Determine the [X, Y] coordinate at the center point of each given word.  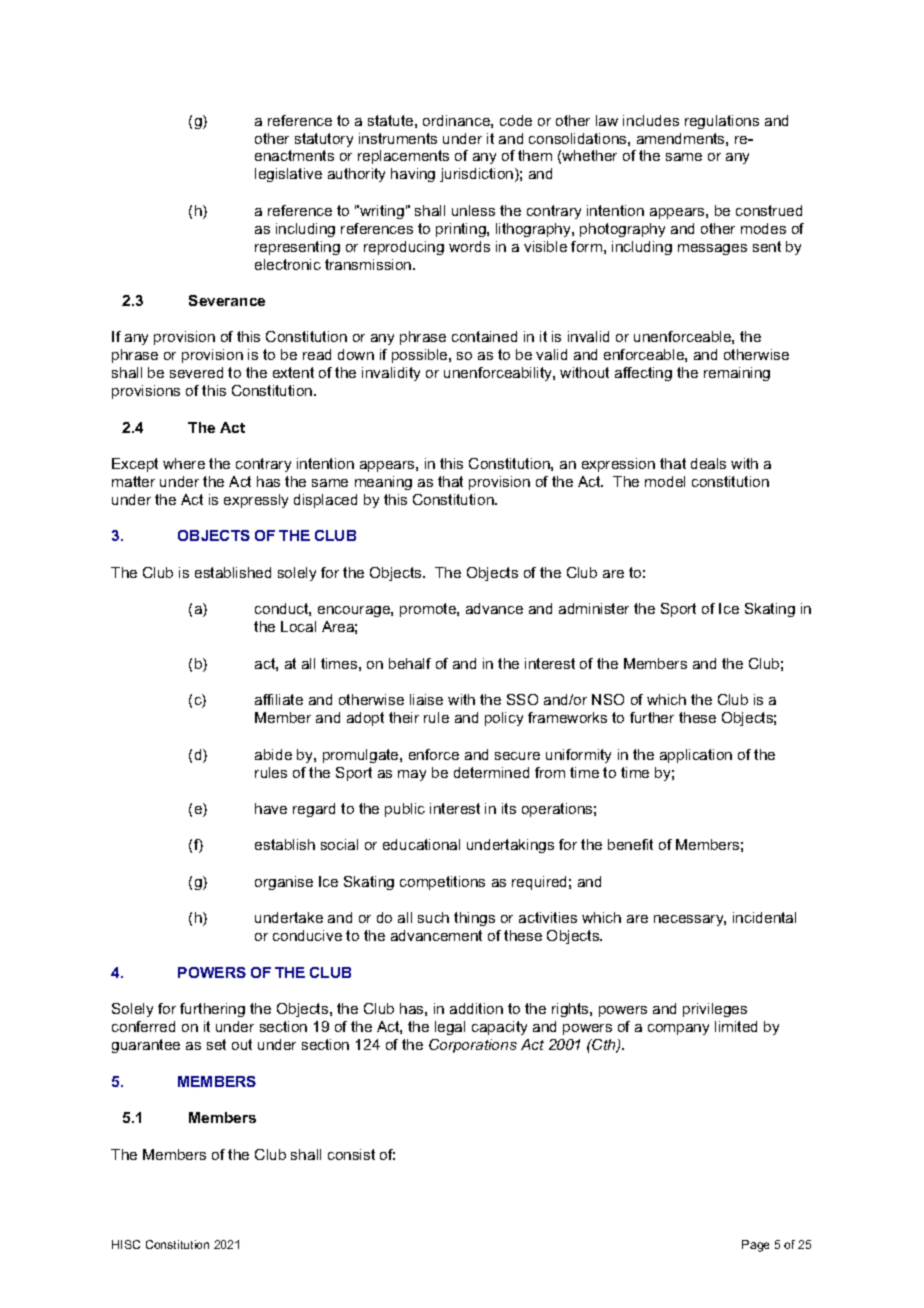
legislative [288, 175]
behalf [410, 663]
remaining [737, 374]
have [271, 808]
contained [484, 336]
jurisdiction [478, 175]
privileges [715, 1010]
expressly [256, 501]
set [216, 1044]
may [412, 775]
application [696, 756]
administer [594, 608]
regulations [722, 122]
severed [196, 372]
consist [351, 1154]
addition [476, 1008]
